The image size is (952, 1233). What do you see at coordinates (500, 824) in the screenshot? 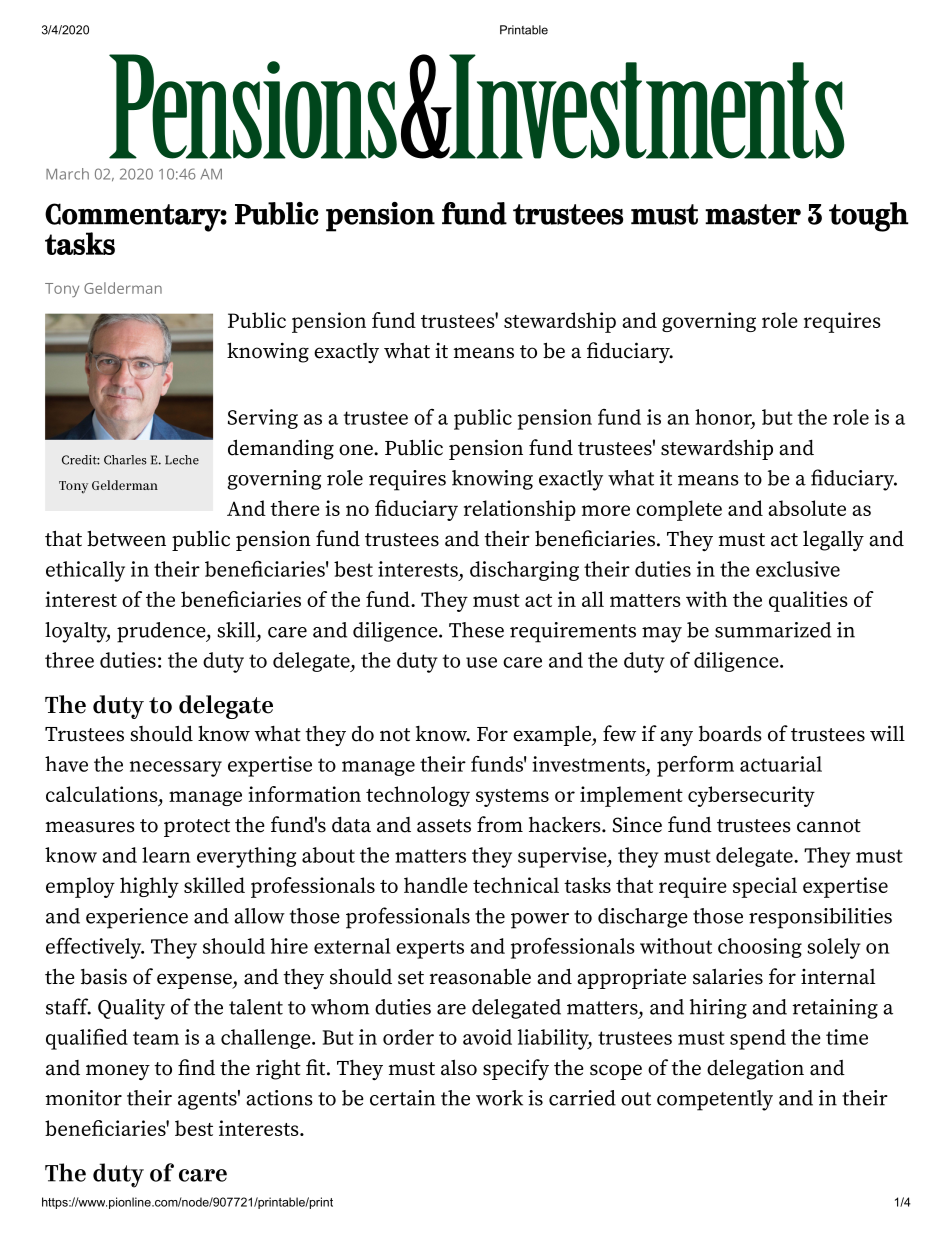
I see `from` at bounding box center [500, 824].
